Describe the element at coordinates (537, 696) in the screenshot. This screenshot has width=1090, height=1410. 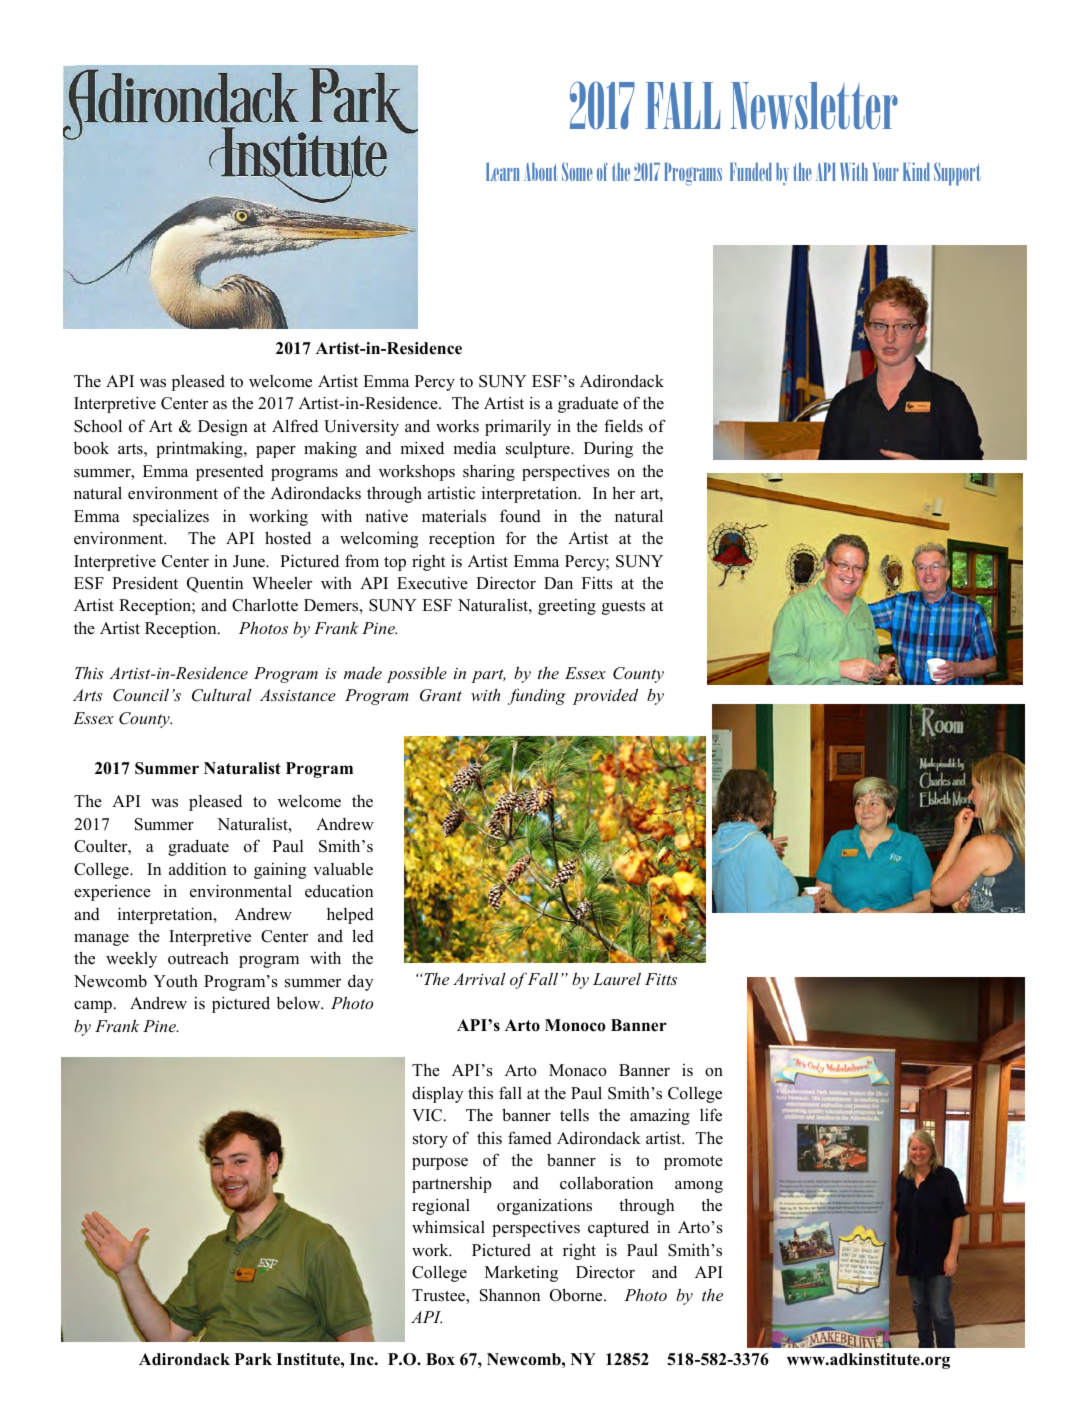
I see `funding` at that location.
